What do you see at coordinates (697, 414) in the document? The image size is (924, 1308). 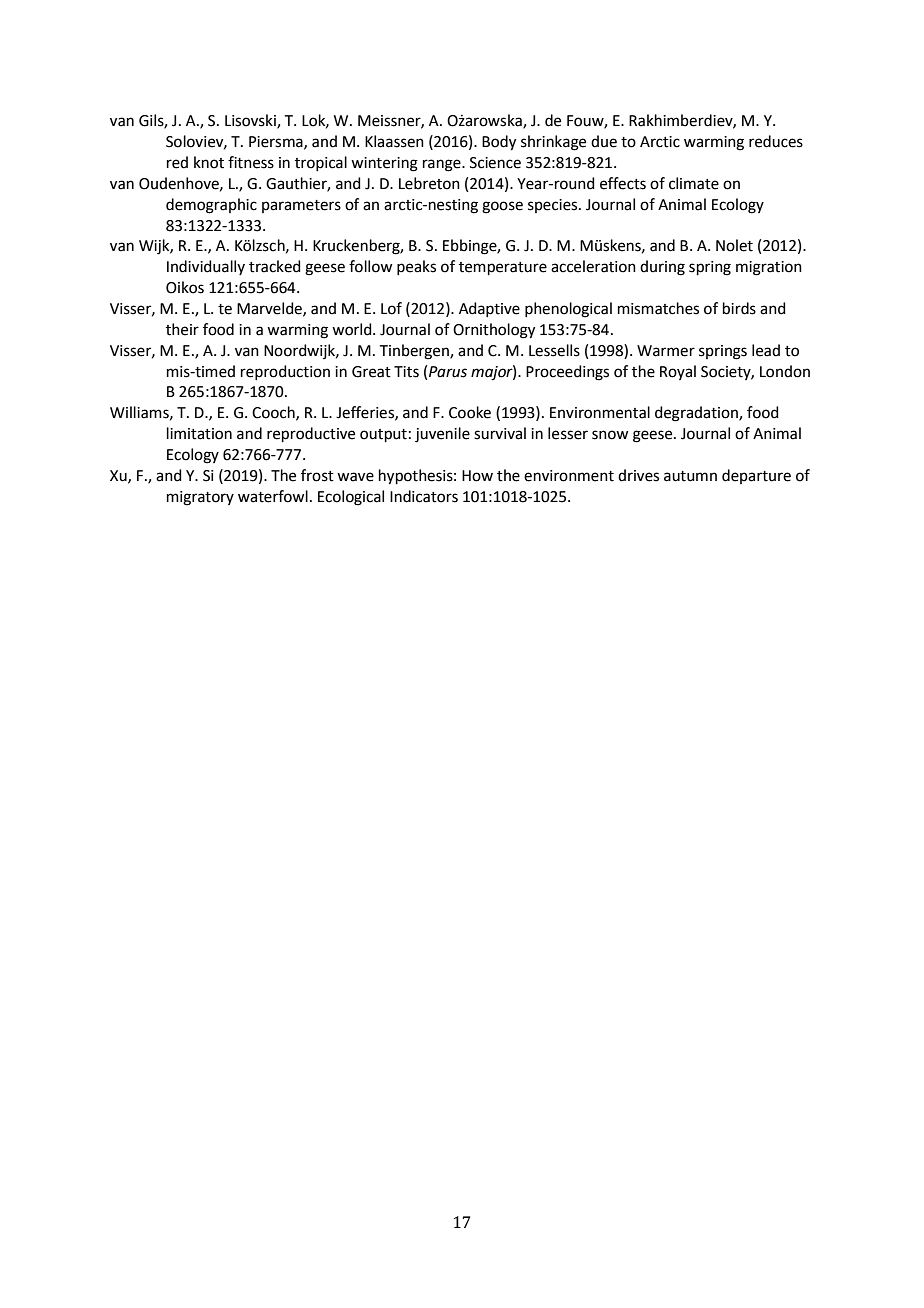 I see `degradation` at bounding box center [697, 414].
